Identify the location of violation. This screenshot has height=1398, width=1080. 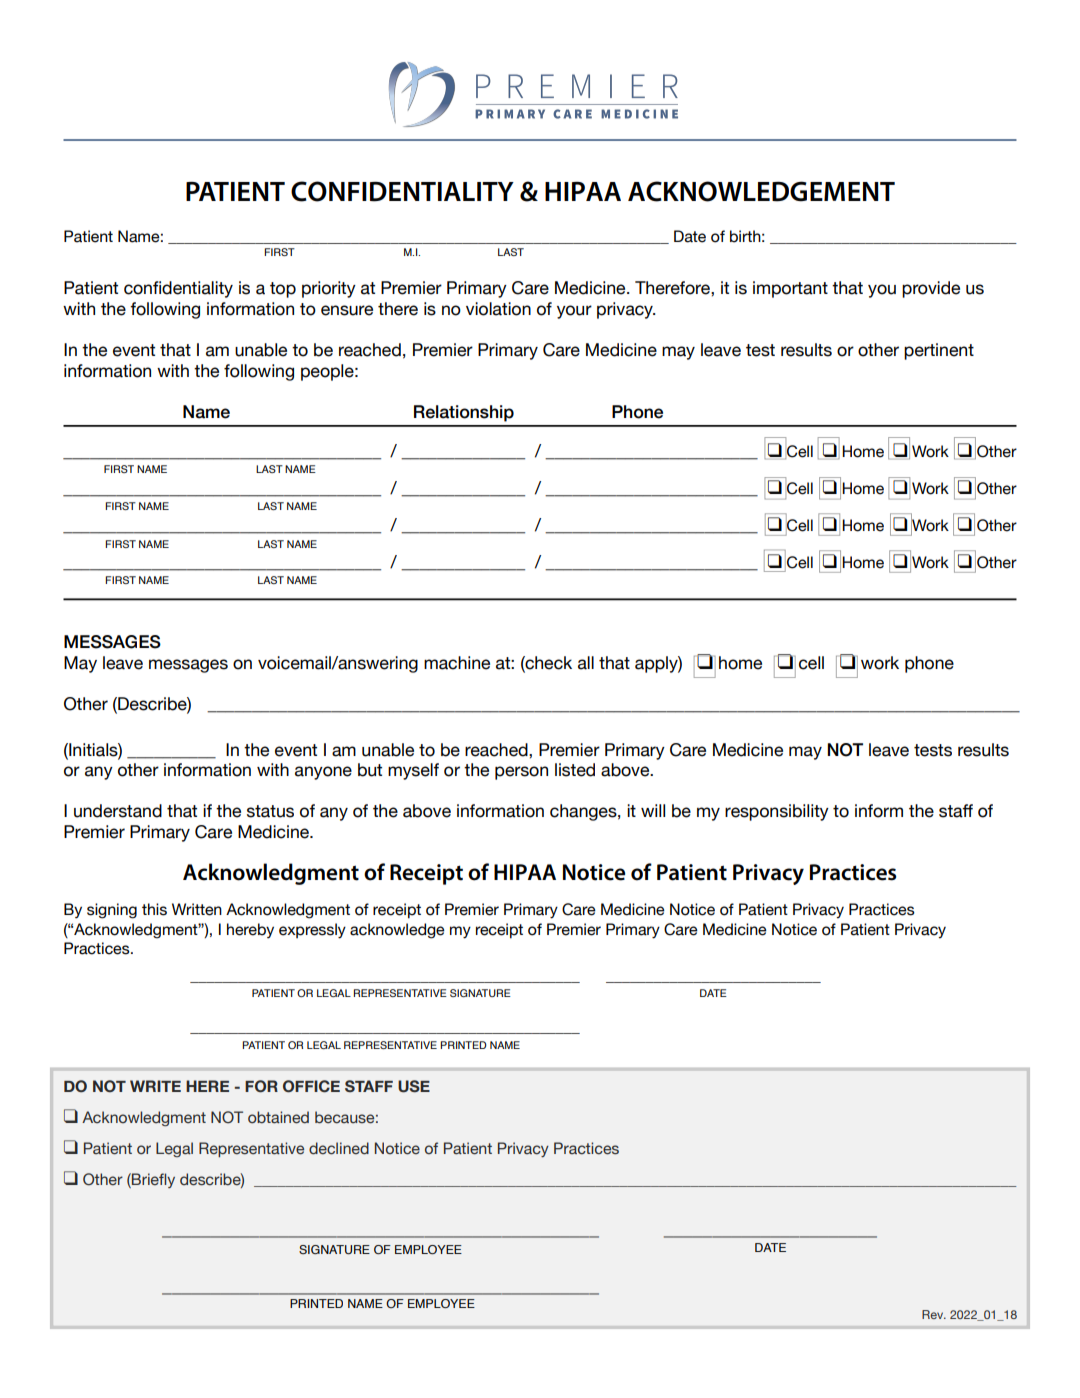
(498, 309).
